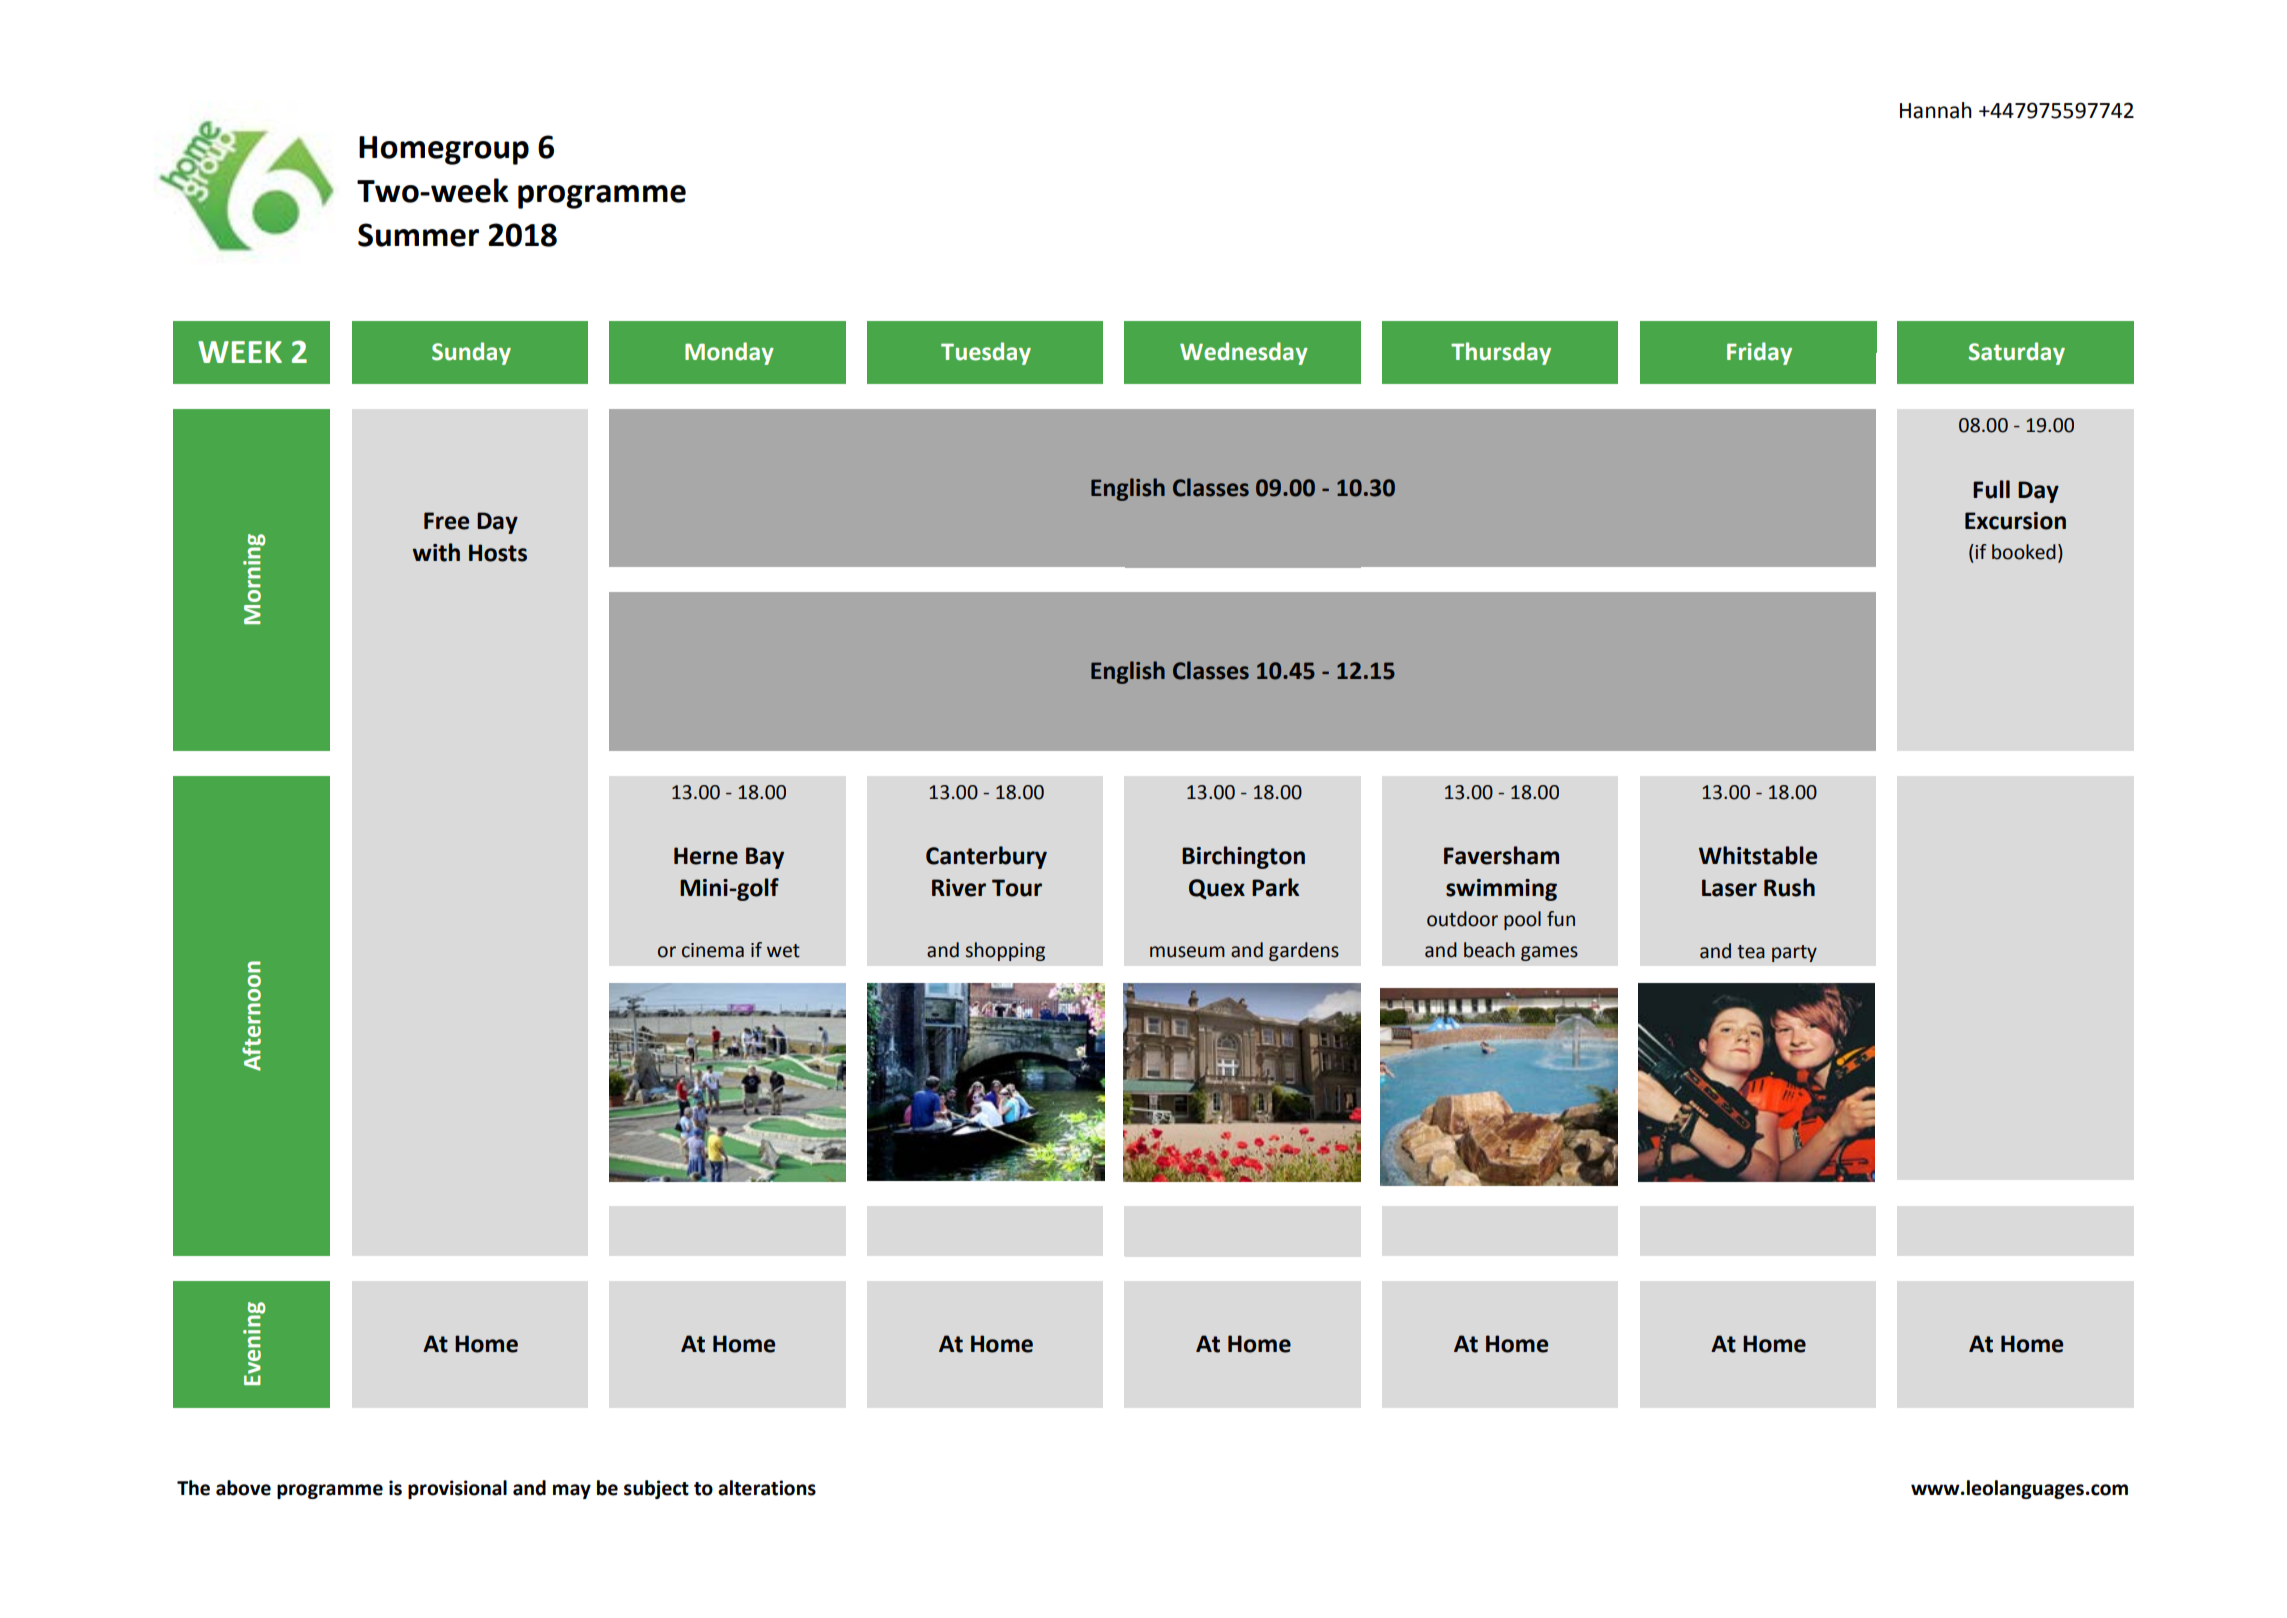 The width and height of the screenshot is (2287, 1618). Describe the element at coordinates (457, 1489) in the screenshot. I see `provisional` at that location.
